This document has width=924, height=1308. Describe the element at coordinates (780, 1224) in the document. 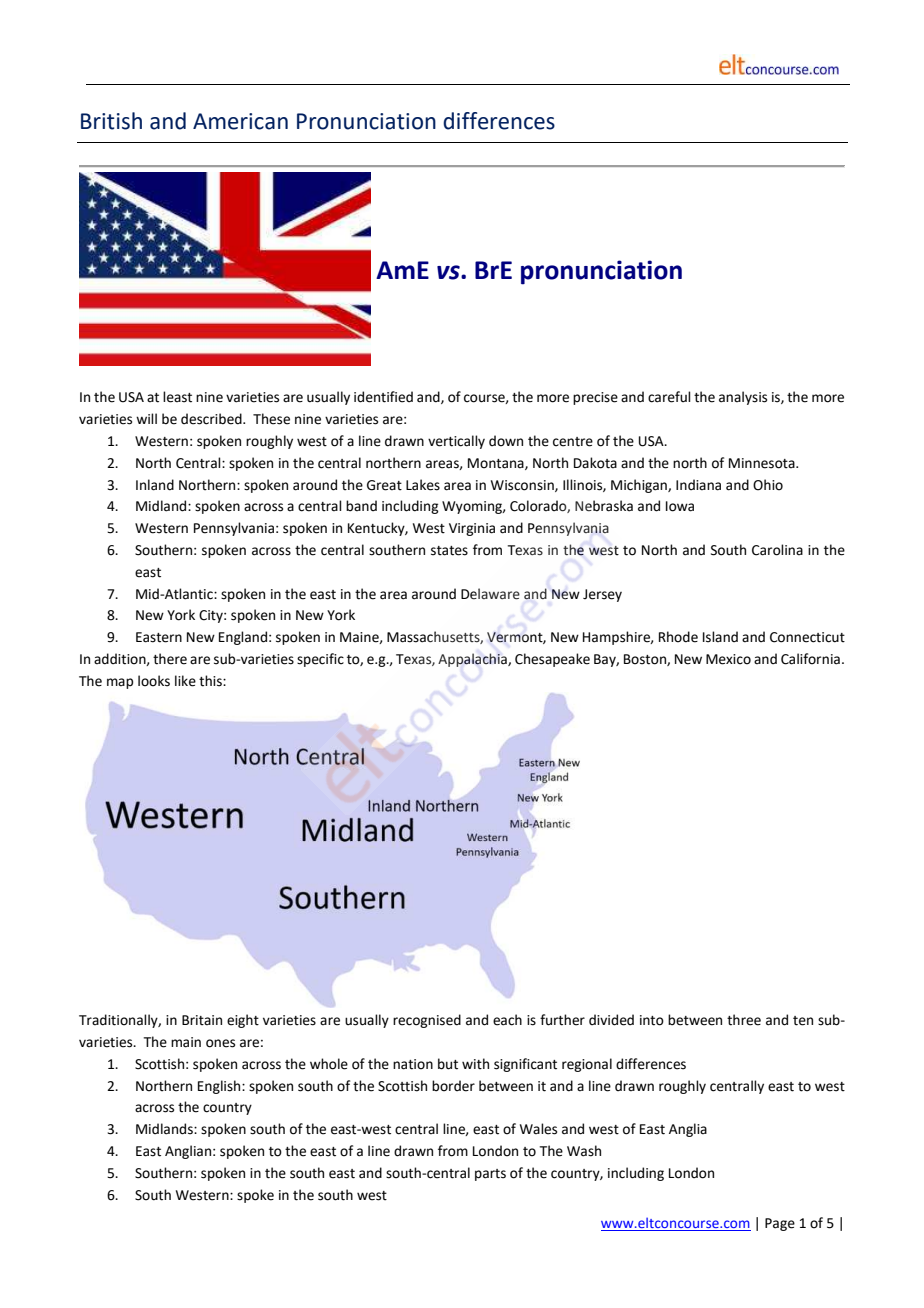

I see `Page` at that location.
